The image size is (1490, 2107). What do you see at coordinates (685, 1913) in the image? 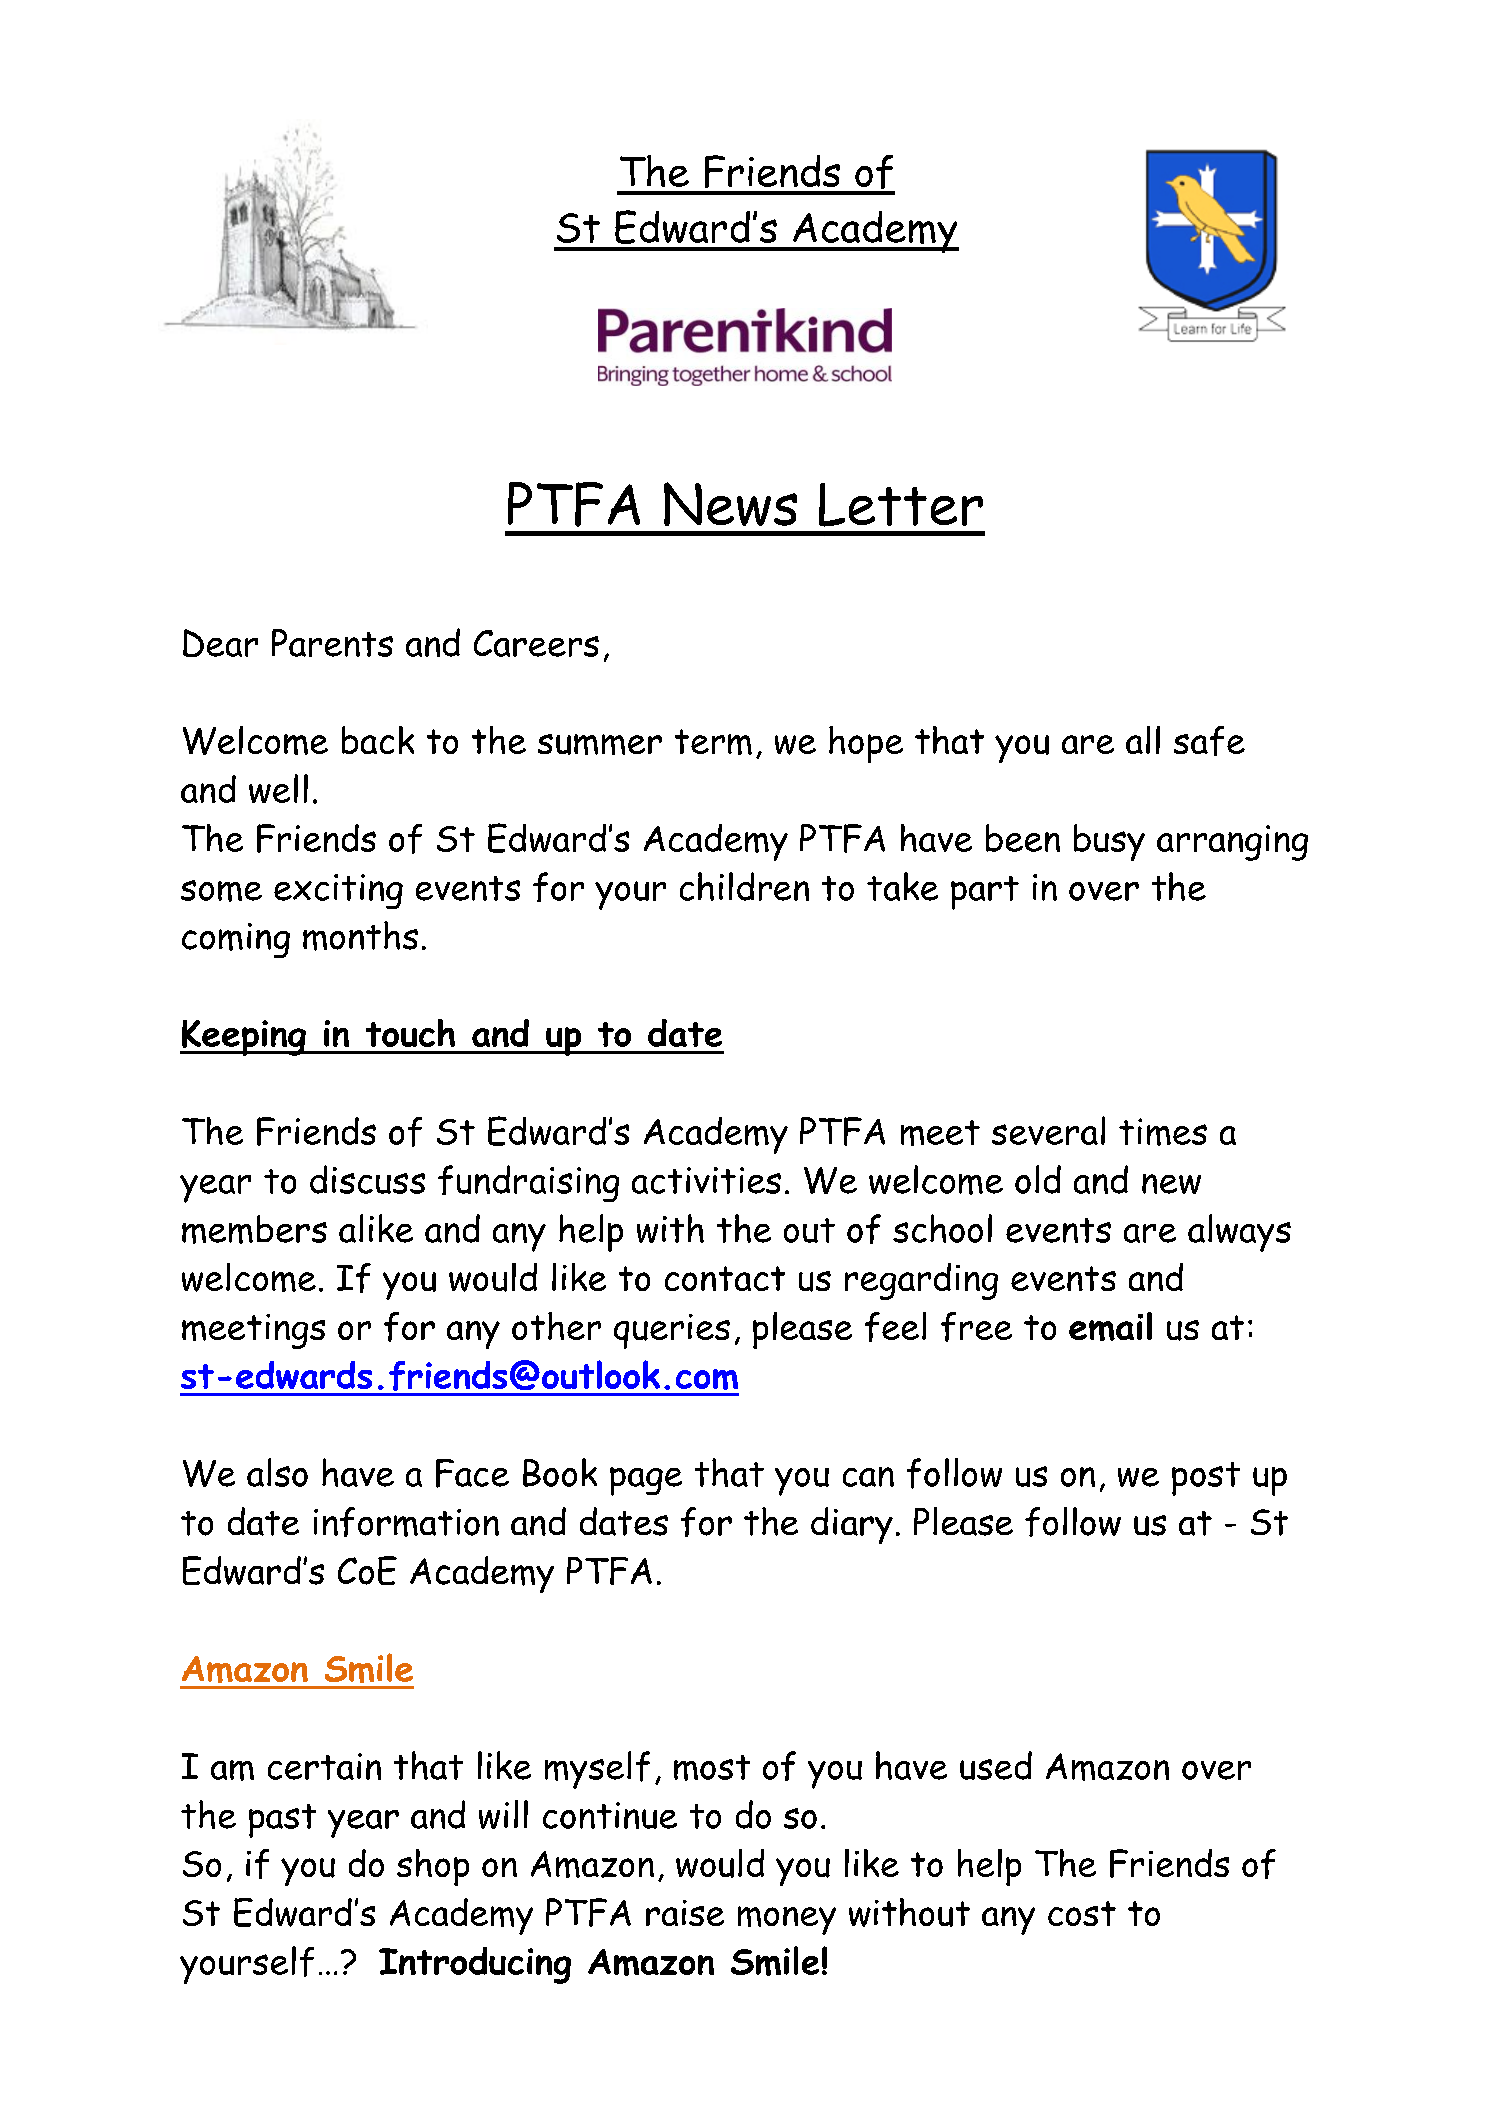
I see `raise` at bounding box center [685, 1913].
